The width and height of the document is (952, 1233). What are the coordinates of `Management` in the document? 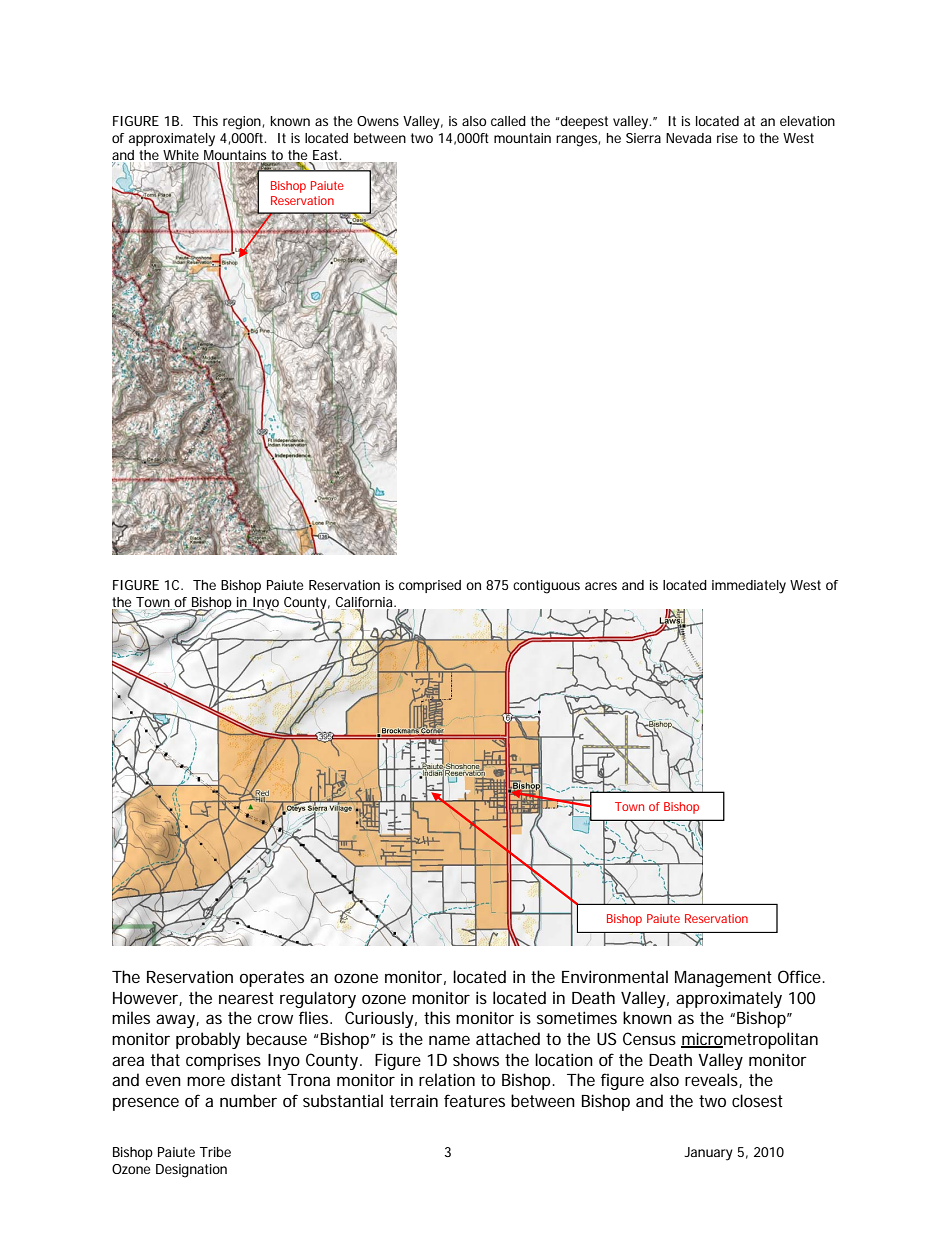 It's located at (723, 979).
